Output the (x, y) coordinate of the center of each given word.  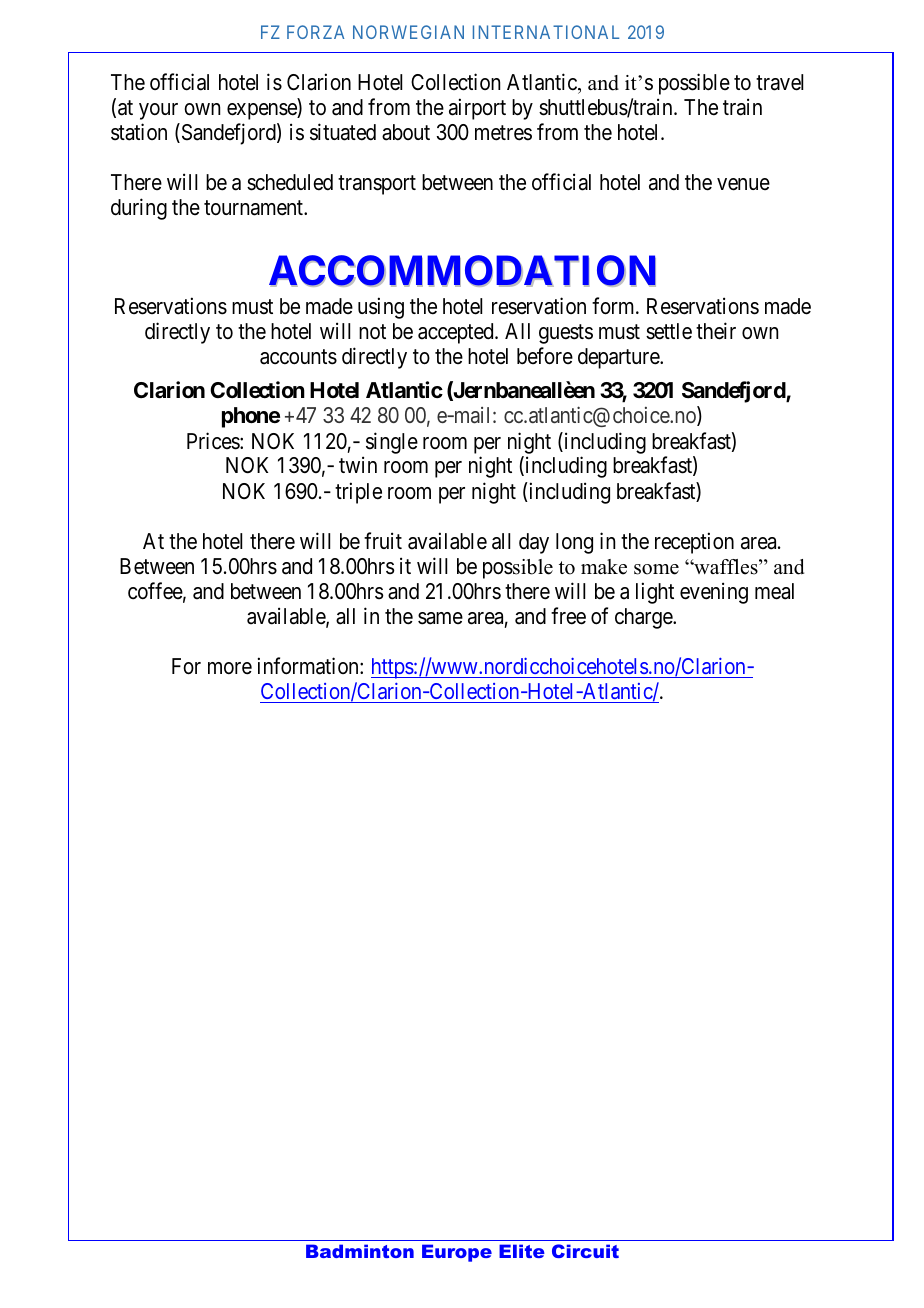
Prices (214, 441)
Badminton (360, 1251)
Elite (522, 1251)
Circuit (585, 1251)
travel (779, 82)
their (716, 331)
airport (477, 109)
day (534, 543)
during (139, 209)
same (440, 618)
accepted (457, 333)
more (230, 668)
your (158, 111)
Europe (457, 1253)
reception (694, 543)
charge (644, 618)
